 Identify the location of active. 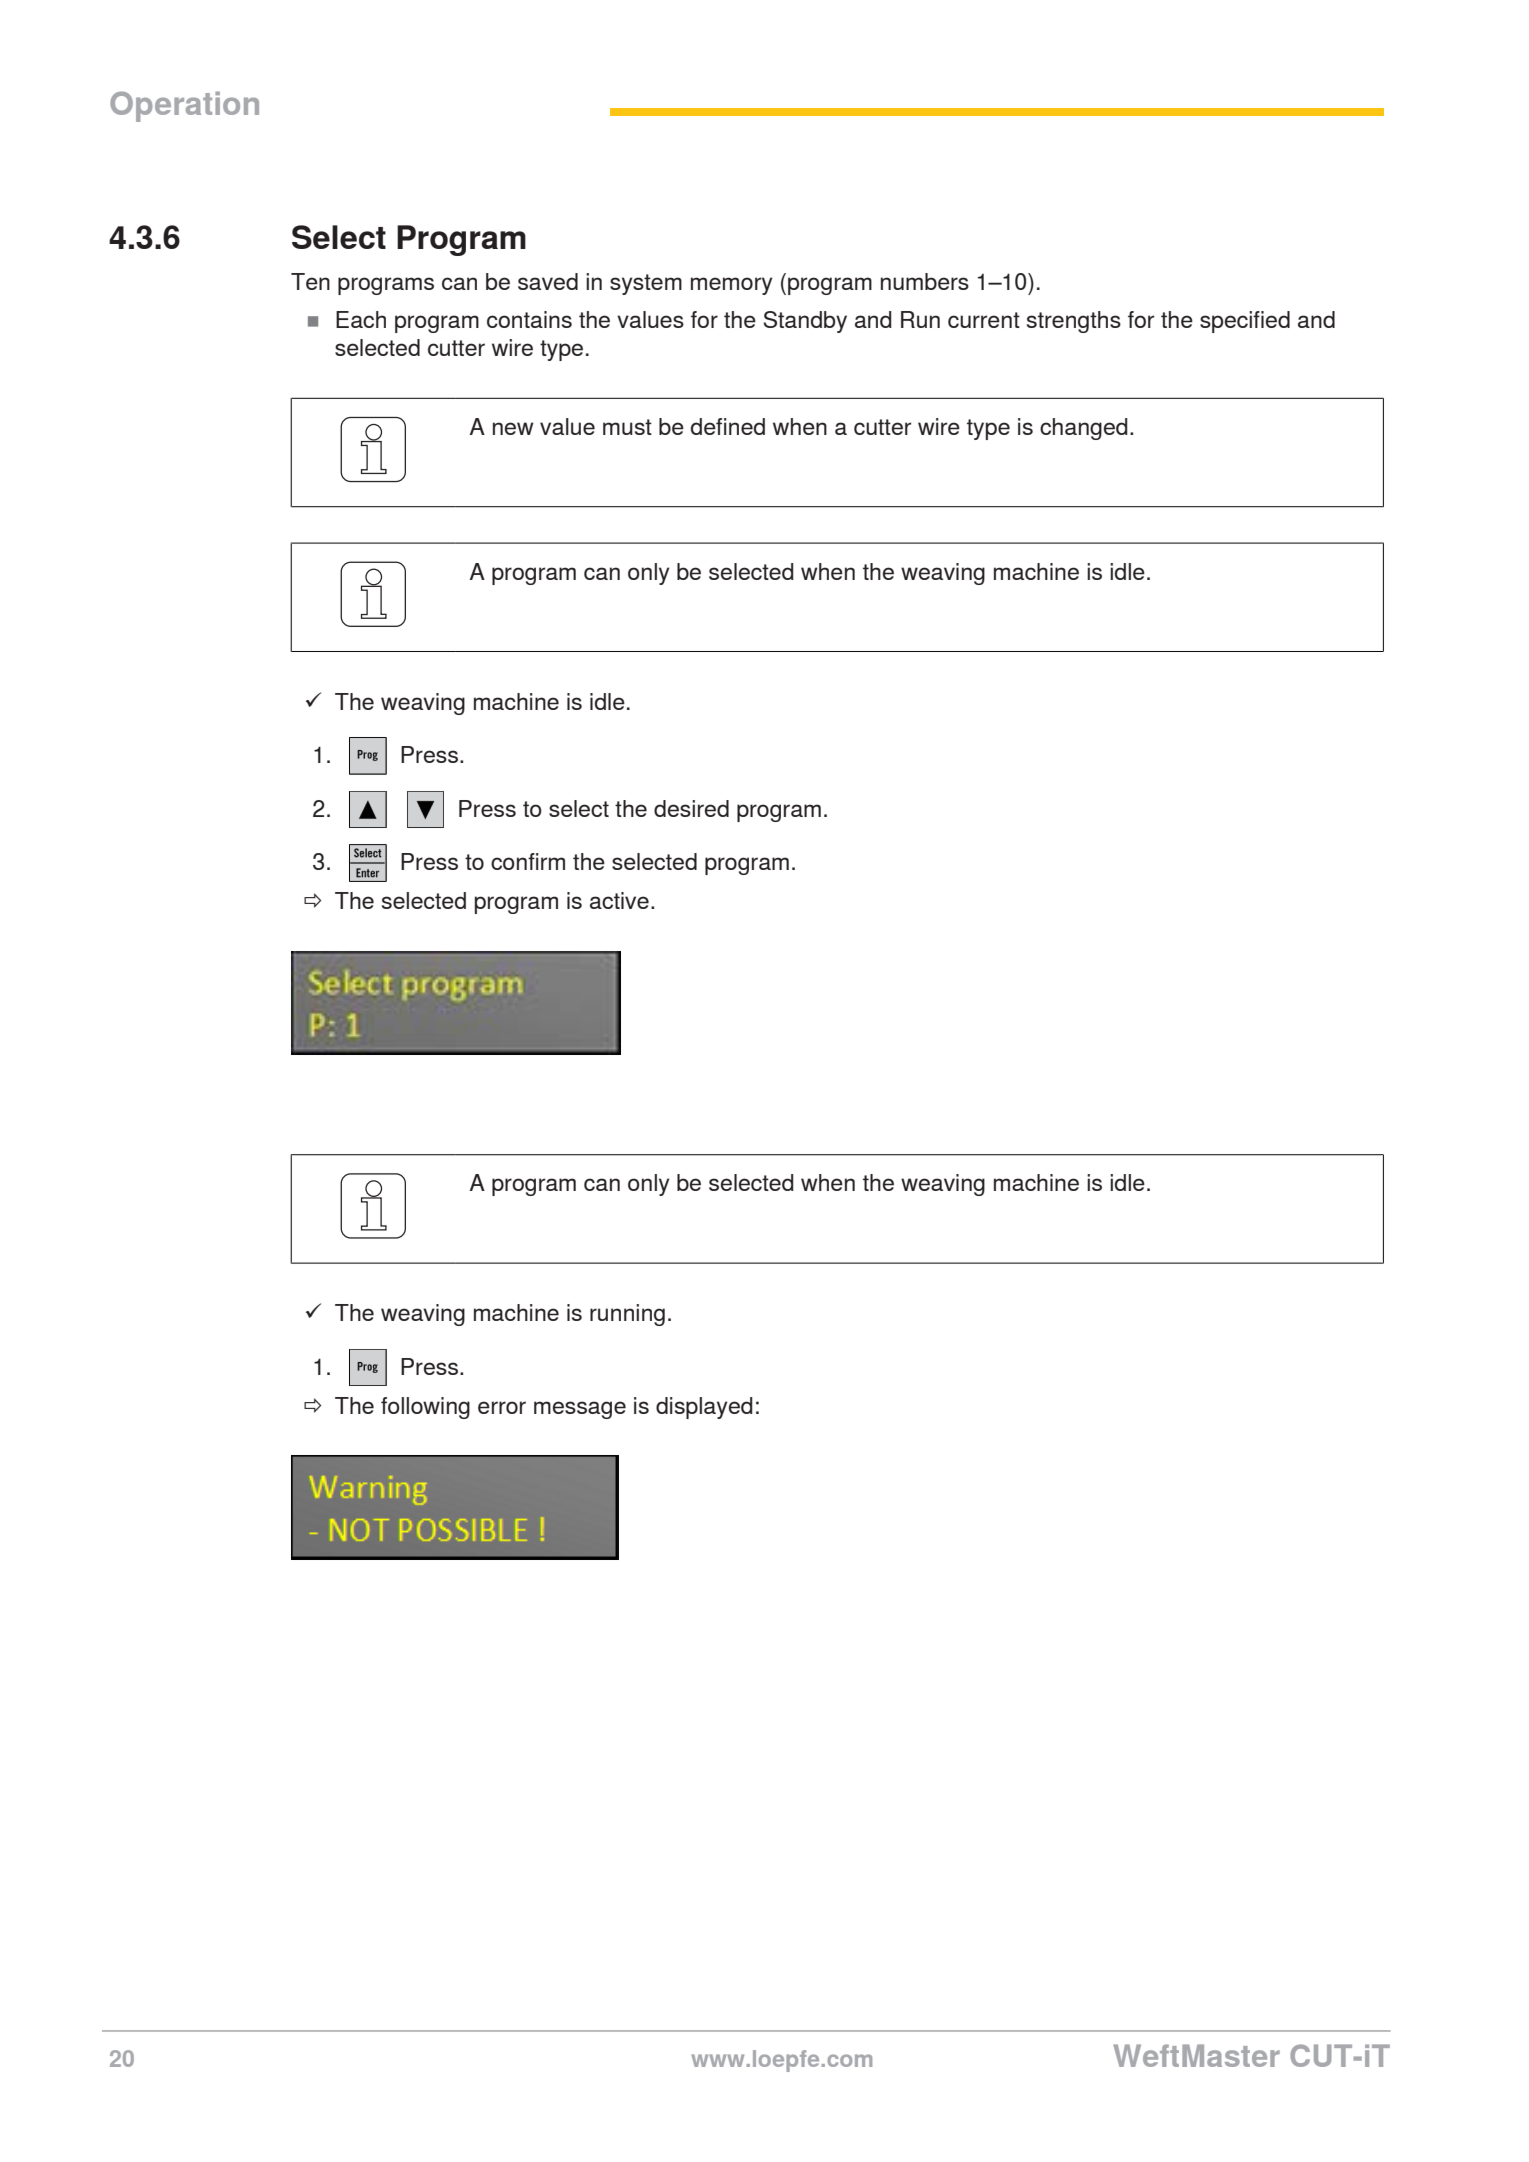
(619, 900).
